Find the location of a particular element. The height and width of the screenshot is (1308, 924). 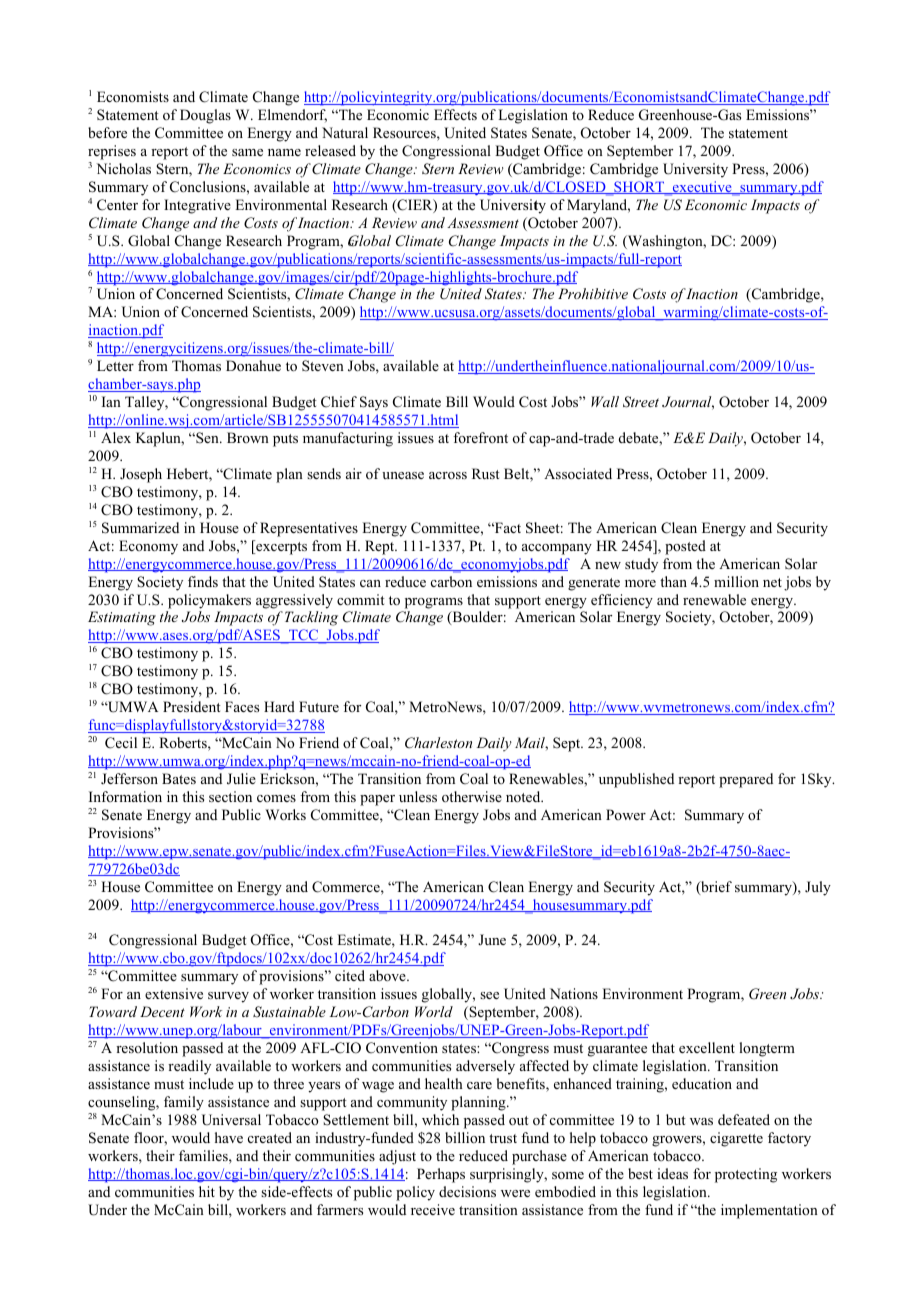

excellent is located at coordinates (707, 1047).
